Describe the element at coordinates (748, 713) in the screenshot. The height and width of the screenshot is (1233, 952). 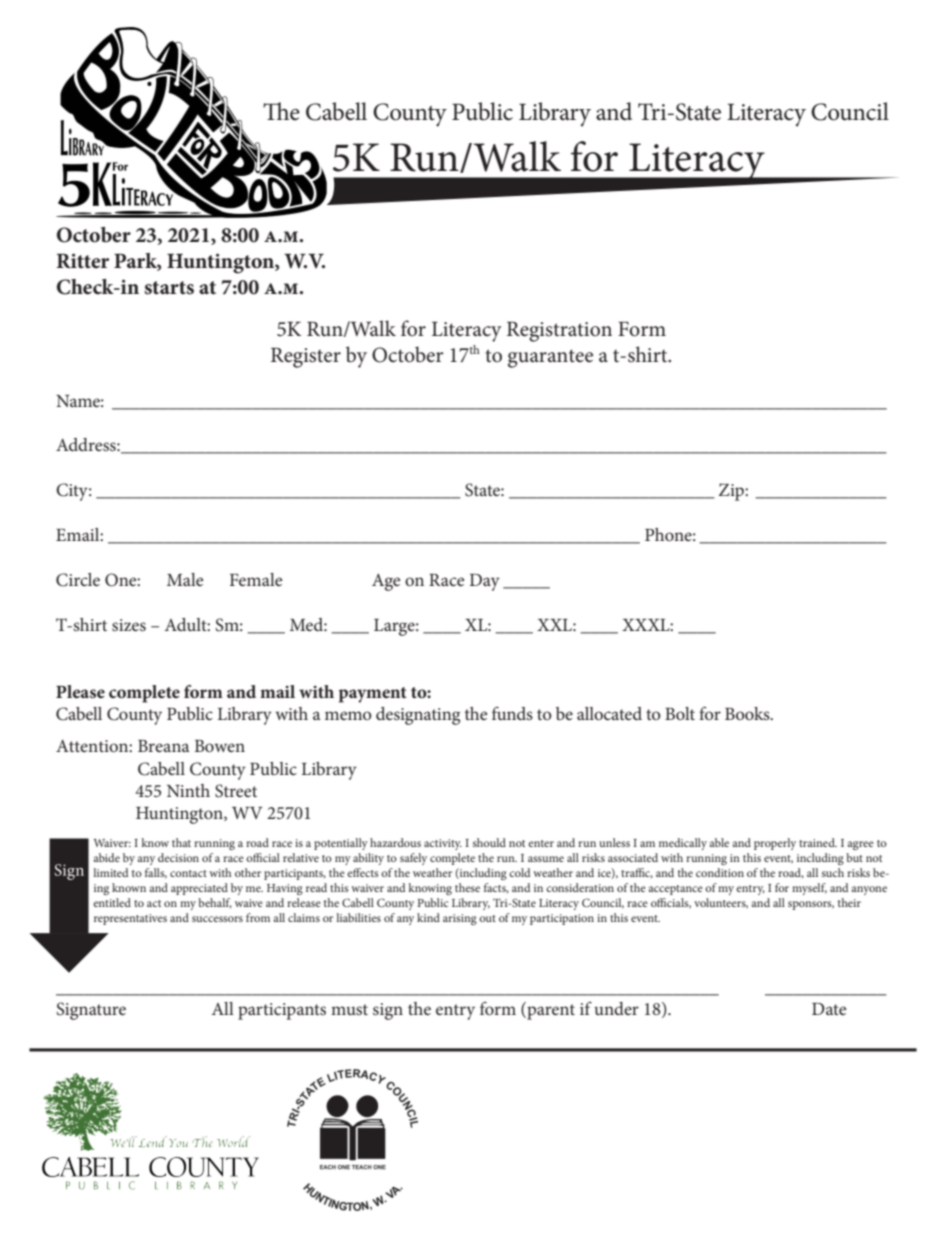
I see `Books` at that location.
